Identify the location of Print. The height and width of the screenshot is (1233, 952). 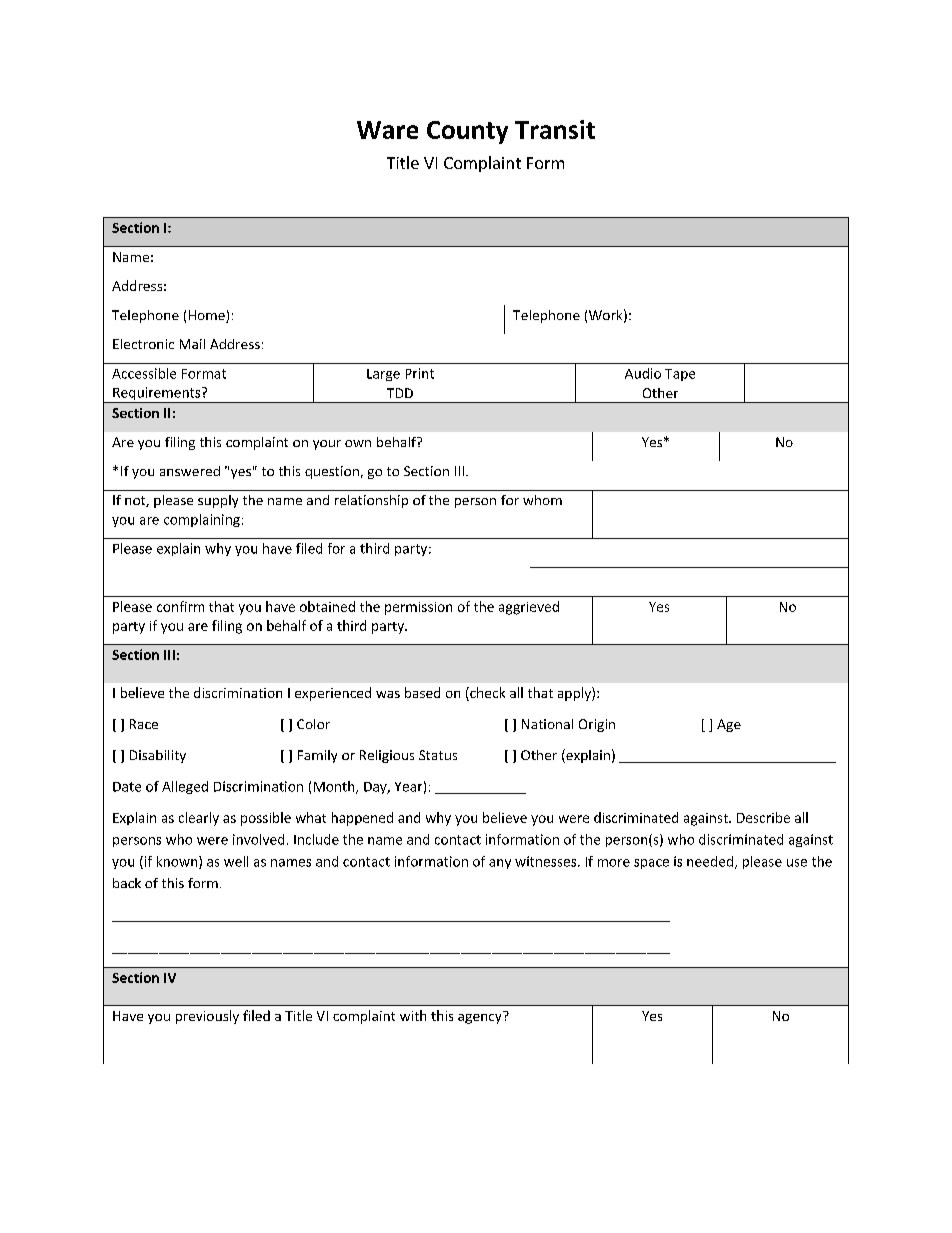
(420, 373).
